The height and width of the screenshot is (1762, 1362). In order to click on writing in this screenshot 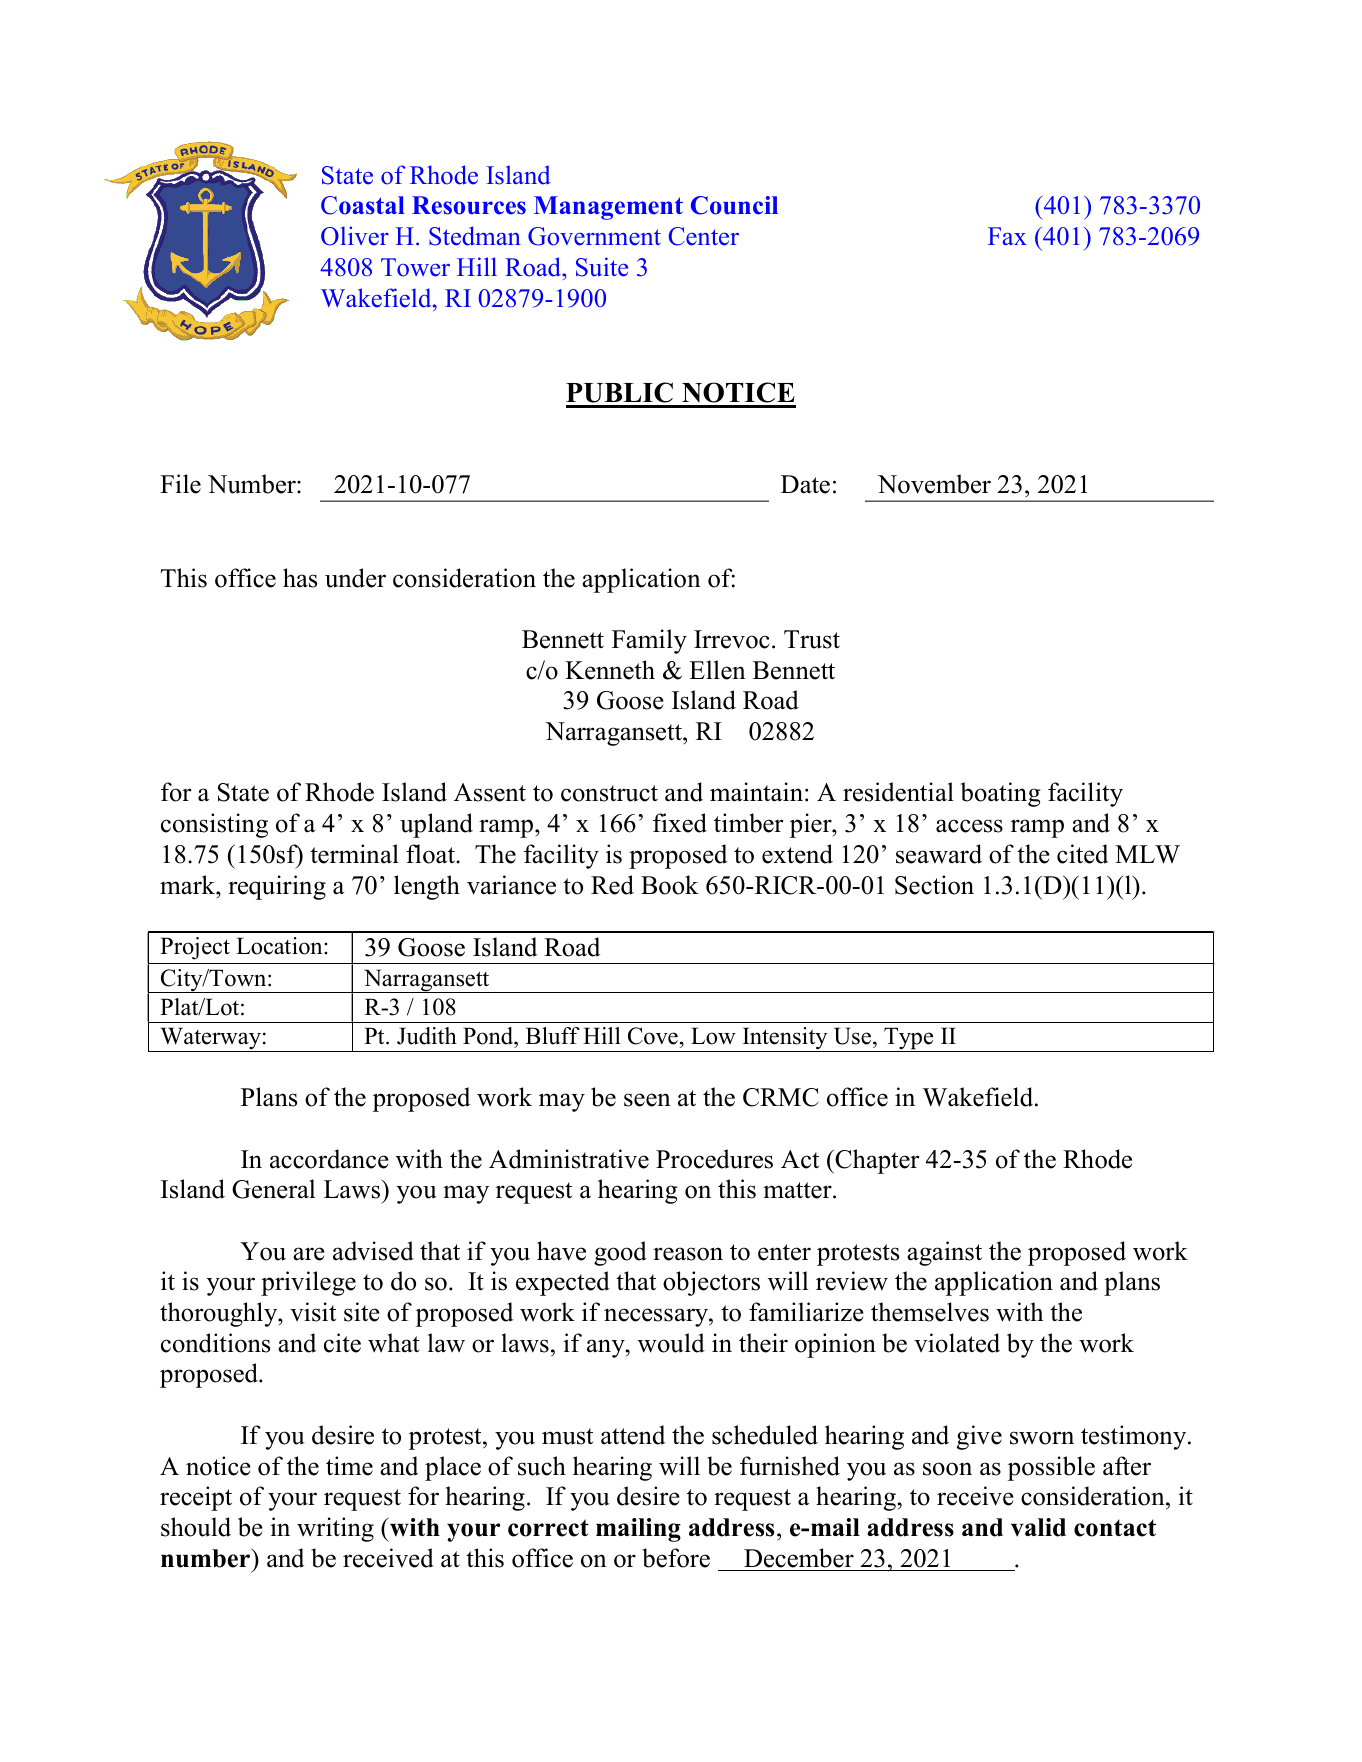, I will do `click(335, 1529)`.
